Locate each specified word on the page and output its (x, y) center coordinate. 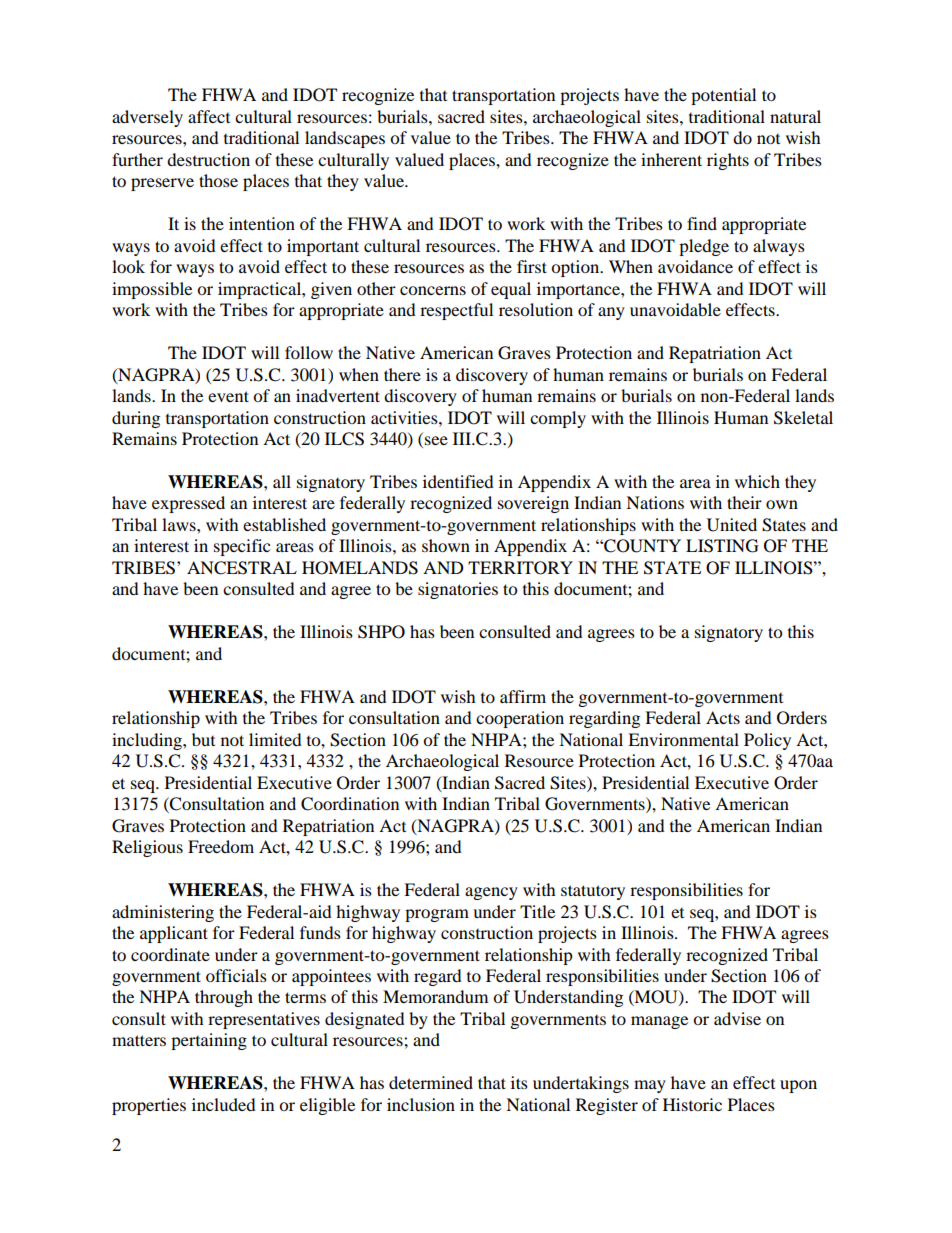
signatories (458, 590)
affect (209, 116)
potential (723, 96)
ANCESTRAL (242, 568)
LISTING (722, 546)
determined (431, 1082)
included (224, 1104)
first (532, 266)
